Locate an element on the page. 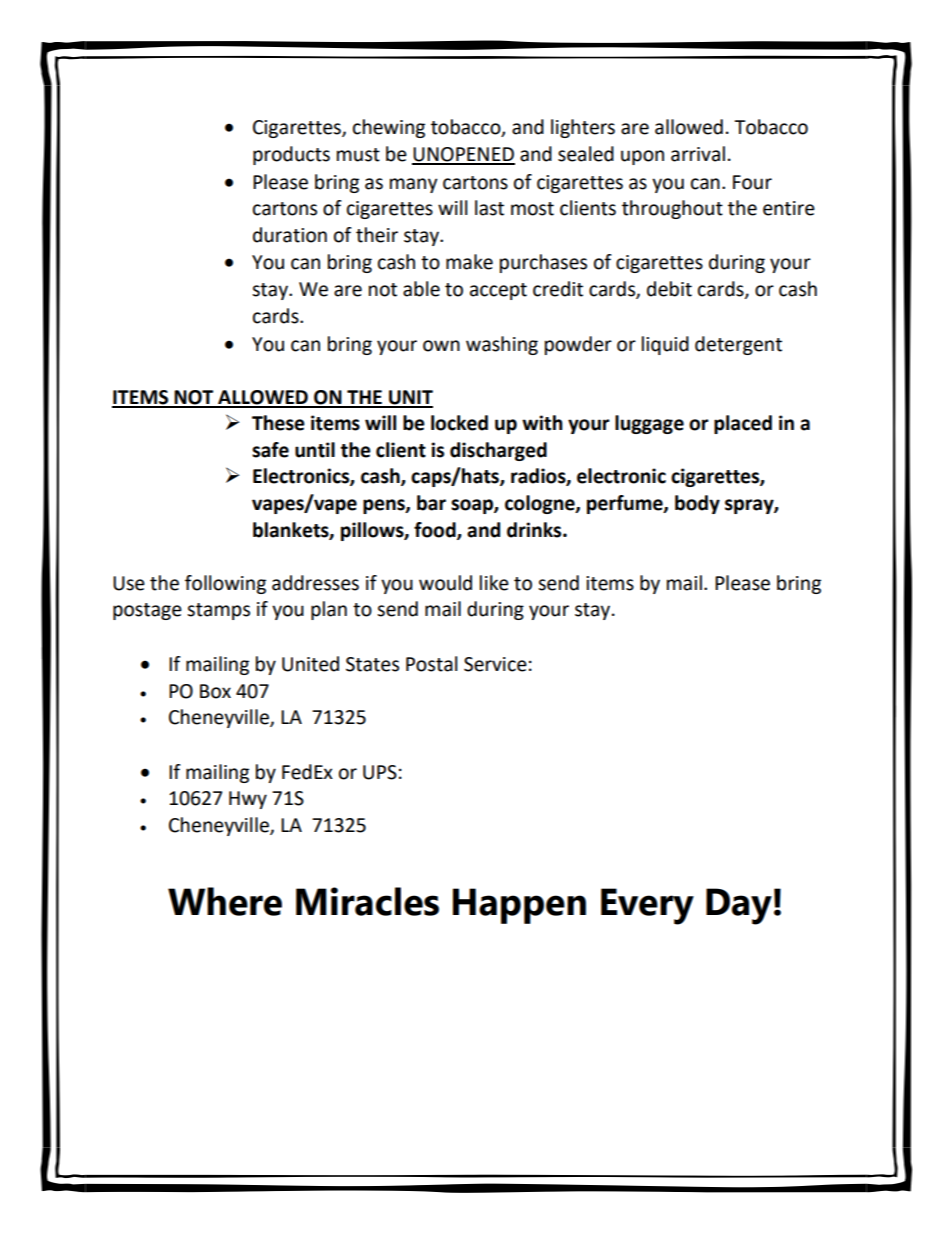 The height and width of the image is (1233, 952). Happen is located at coordinates (519, 906).
